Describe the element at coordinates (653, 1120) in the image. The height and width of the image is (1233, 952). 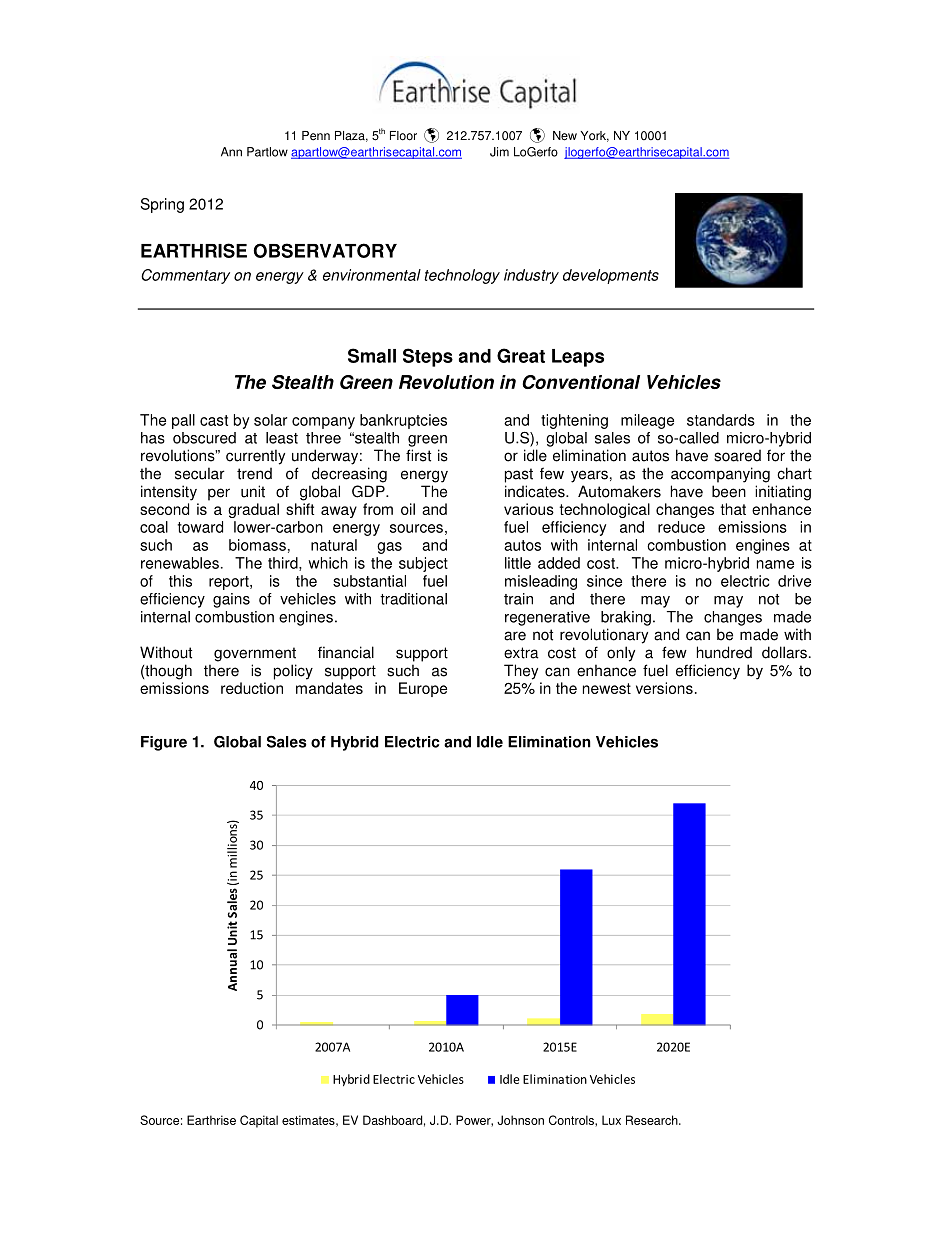
I see `Research` at that location.
